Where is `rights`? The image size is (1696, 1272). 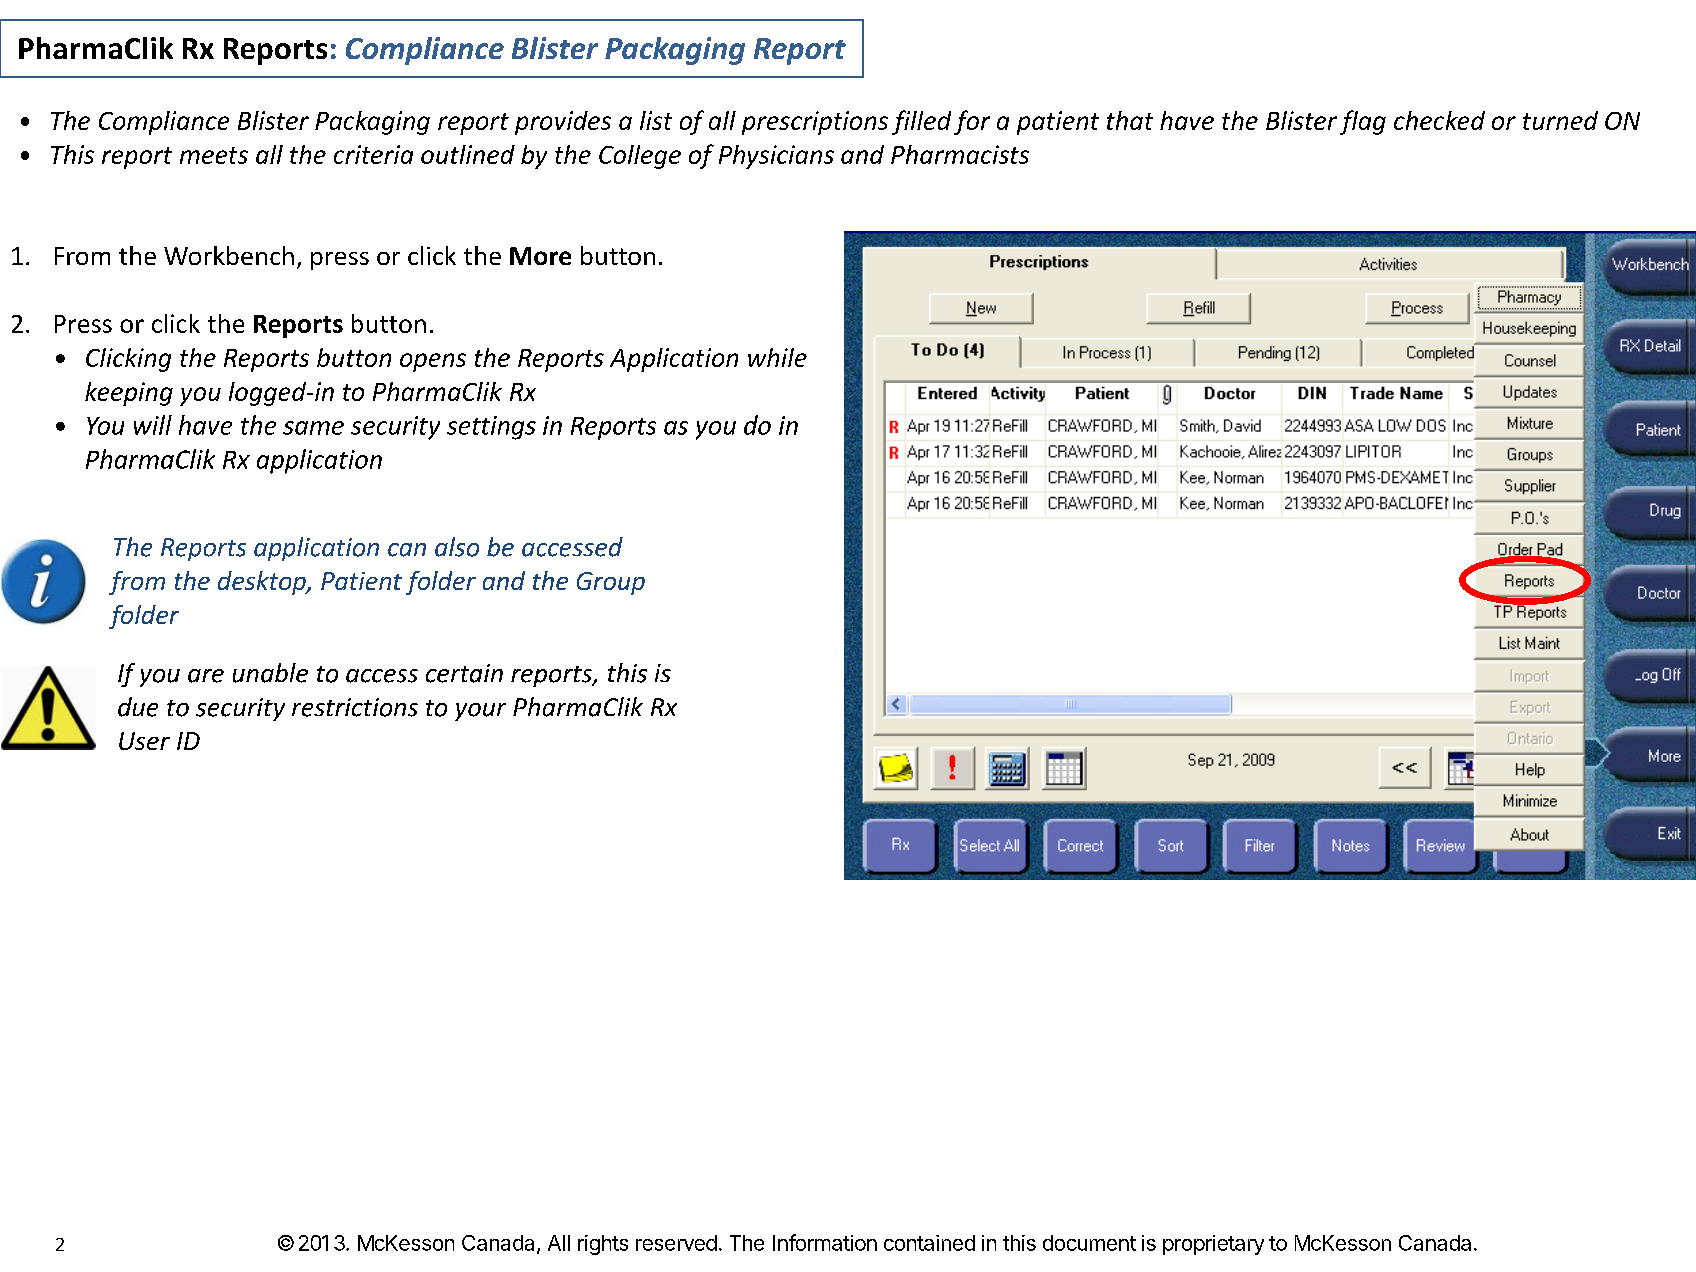
rights is located at coordinates (603, 1245).
